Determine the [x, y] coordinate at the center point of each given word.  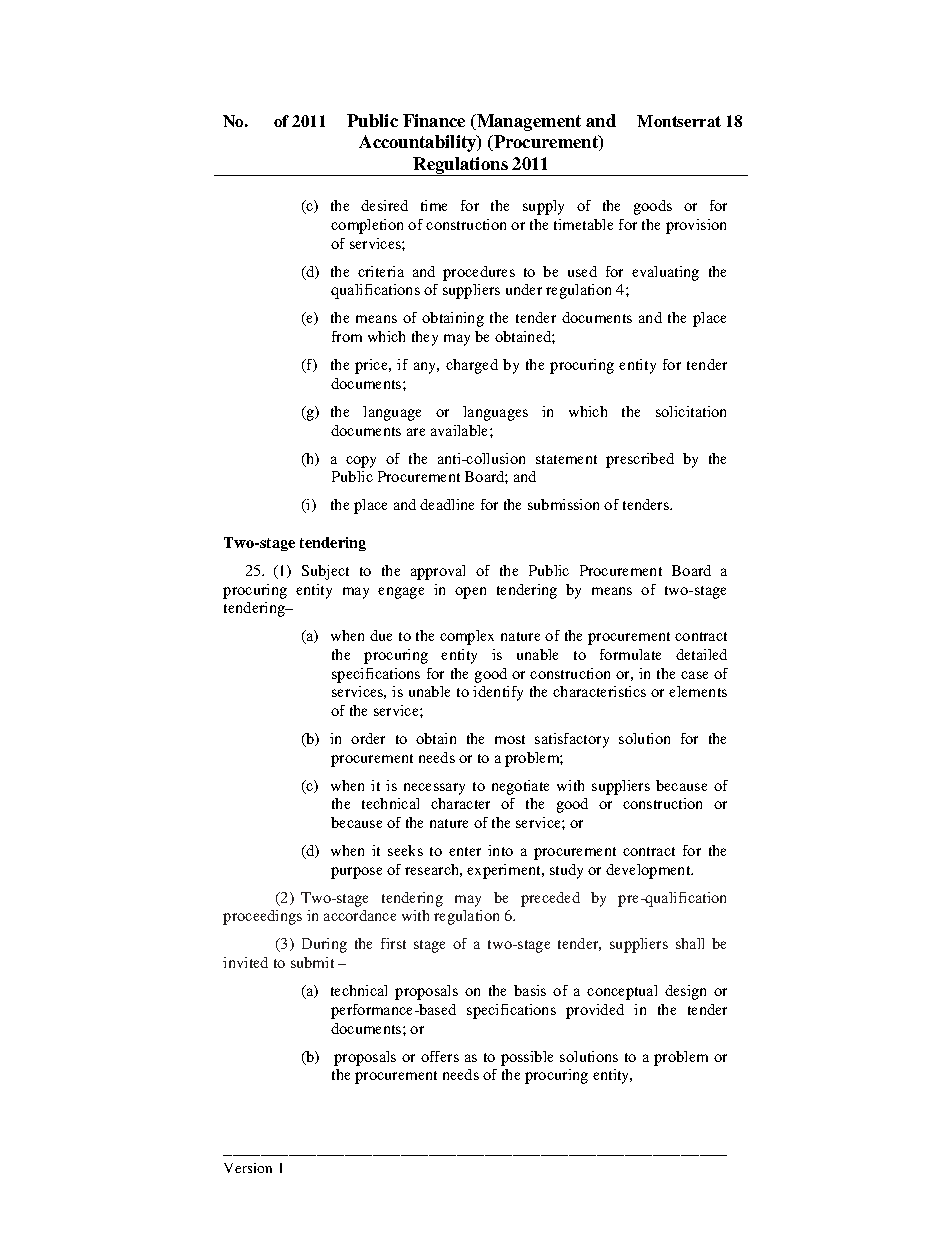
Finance [434, 120]
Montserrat [679, 121]
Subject [325, 572]
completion [367, 226]
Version [248, 1168]
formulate [630, 654]
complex [467, 637]
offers [440, 1056]
